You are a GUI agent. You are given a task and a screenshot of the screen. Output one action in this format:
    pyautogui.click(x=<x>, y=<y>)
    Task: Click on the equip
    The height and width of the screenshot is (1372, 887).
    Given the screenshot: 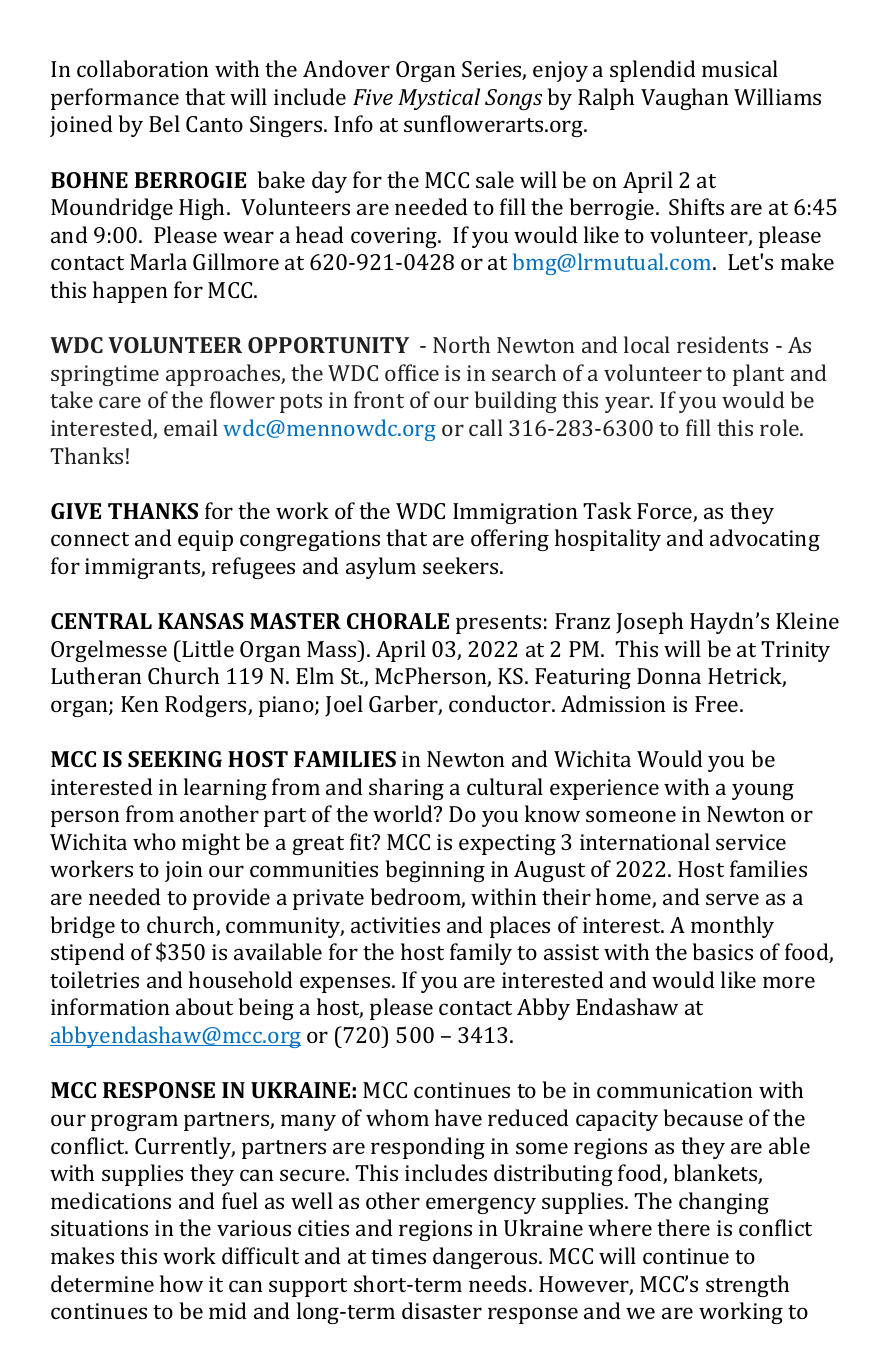 What is the action you would take?
    pyautogui.click(x=205, y=540)
